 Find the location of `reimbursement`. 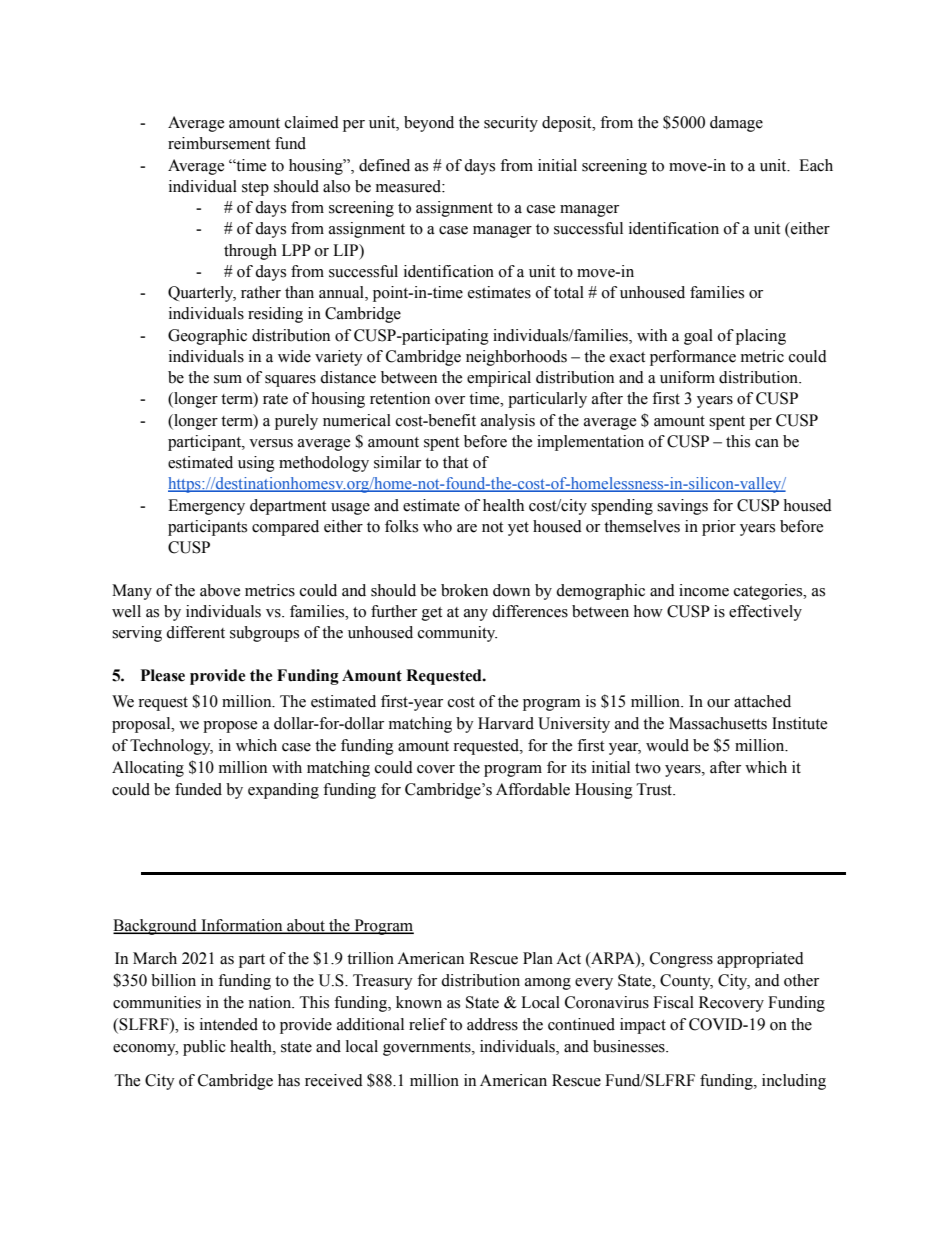

reimbursement is located at coordinates (219, 143).
